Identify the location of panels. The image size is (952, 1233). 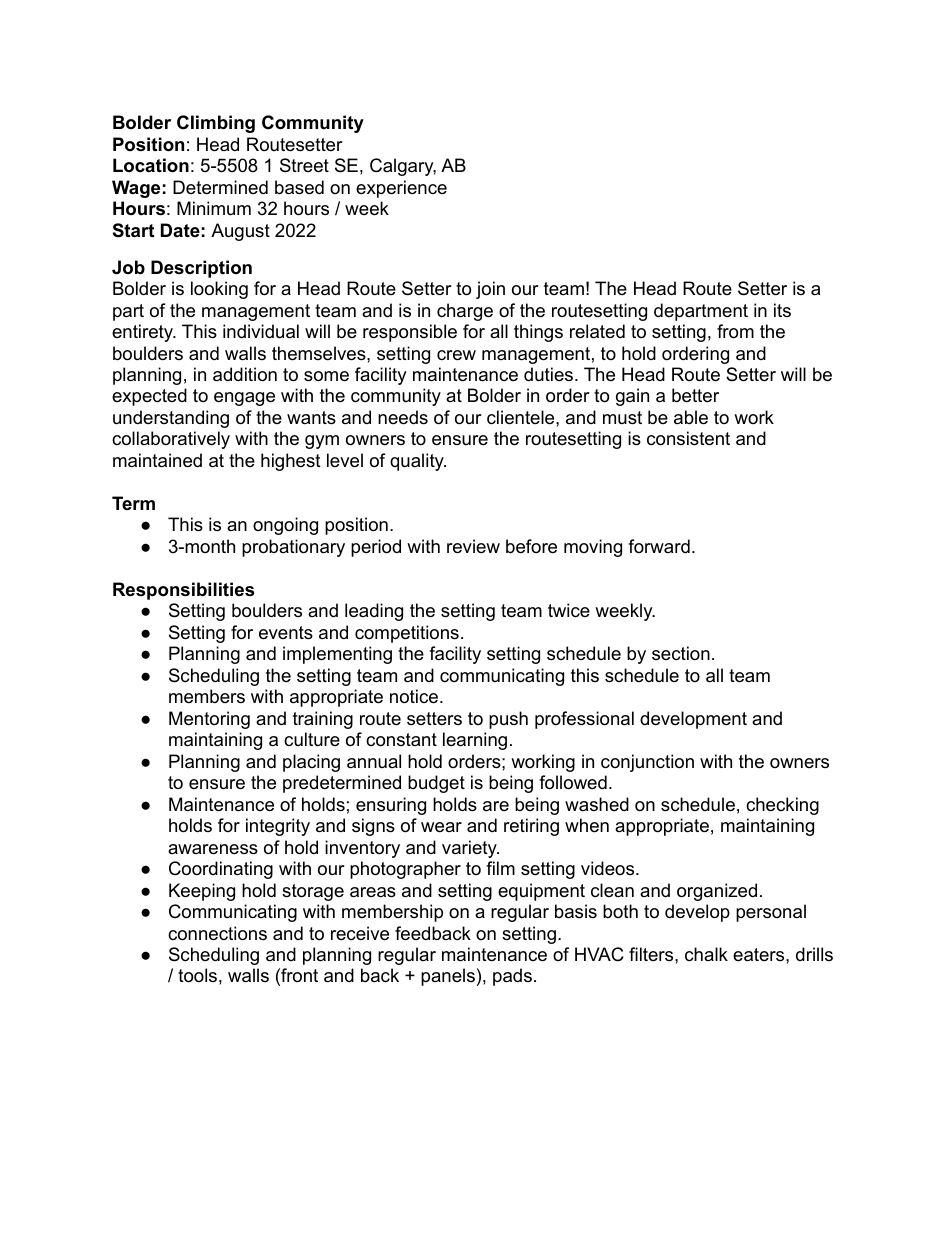
(448, 977).
